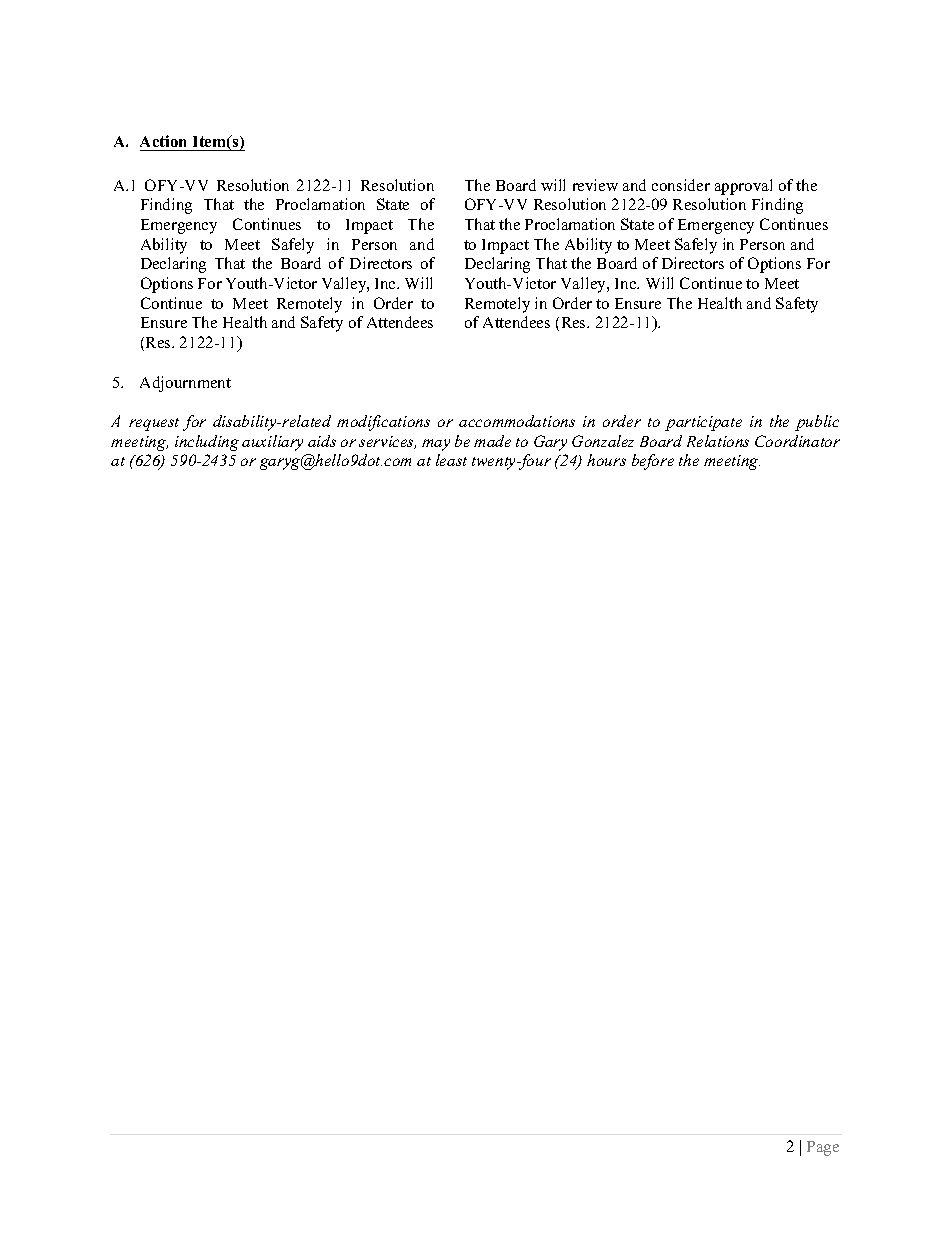 The image size is (952, 1233). Describe the element at coordinates (653, 462) in the document. I see `before` at that location.
